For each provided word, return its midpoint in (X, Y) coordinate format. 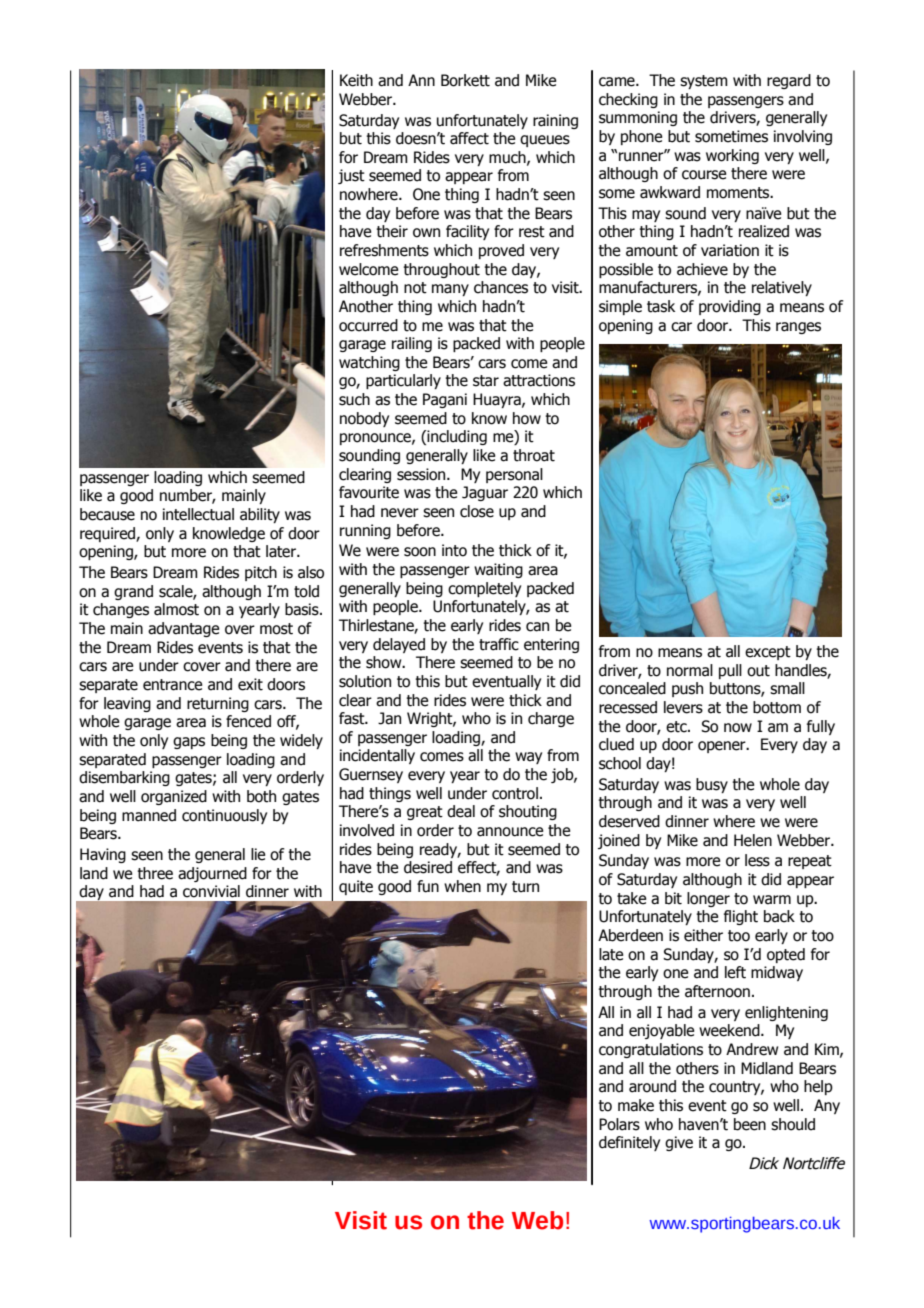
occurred (368, 325)
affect (469, 138)
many (450, 290)
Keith (356, 80)
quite (356, 887)
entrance (172, 685)
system (704, 82)
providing (730, 307)
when (462, 886)
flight (741, 917)
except (768, 653)
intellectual (198, 514)
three (155, 873)
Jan (389, 718)
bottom (777, 707)
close (477, 511)
